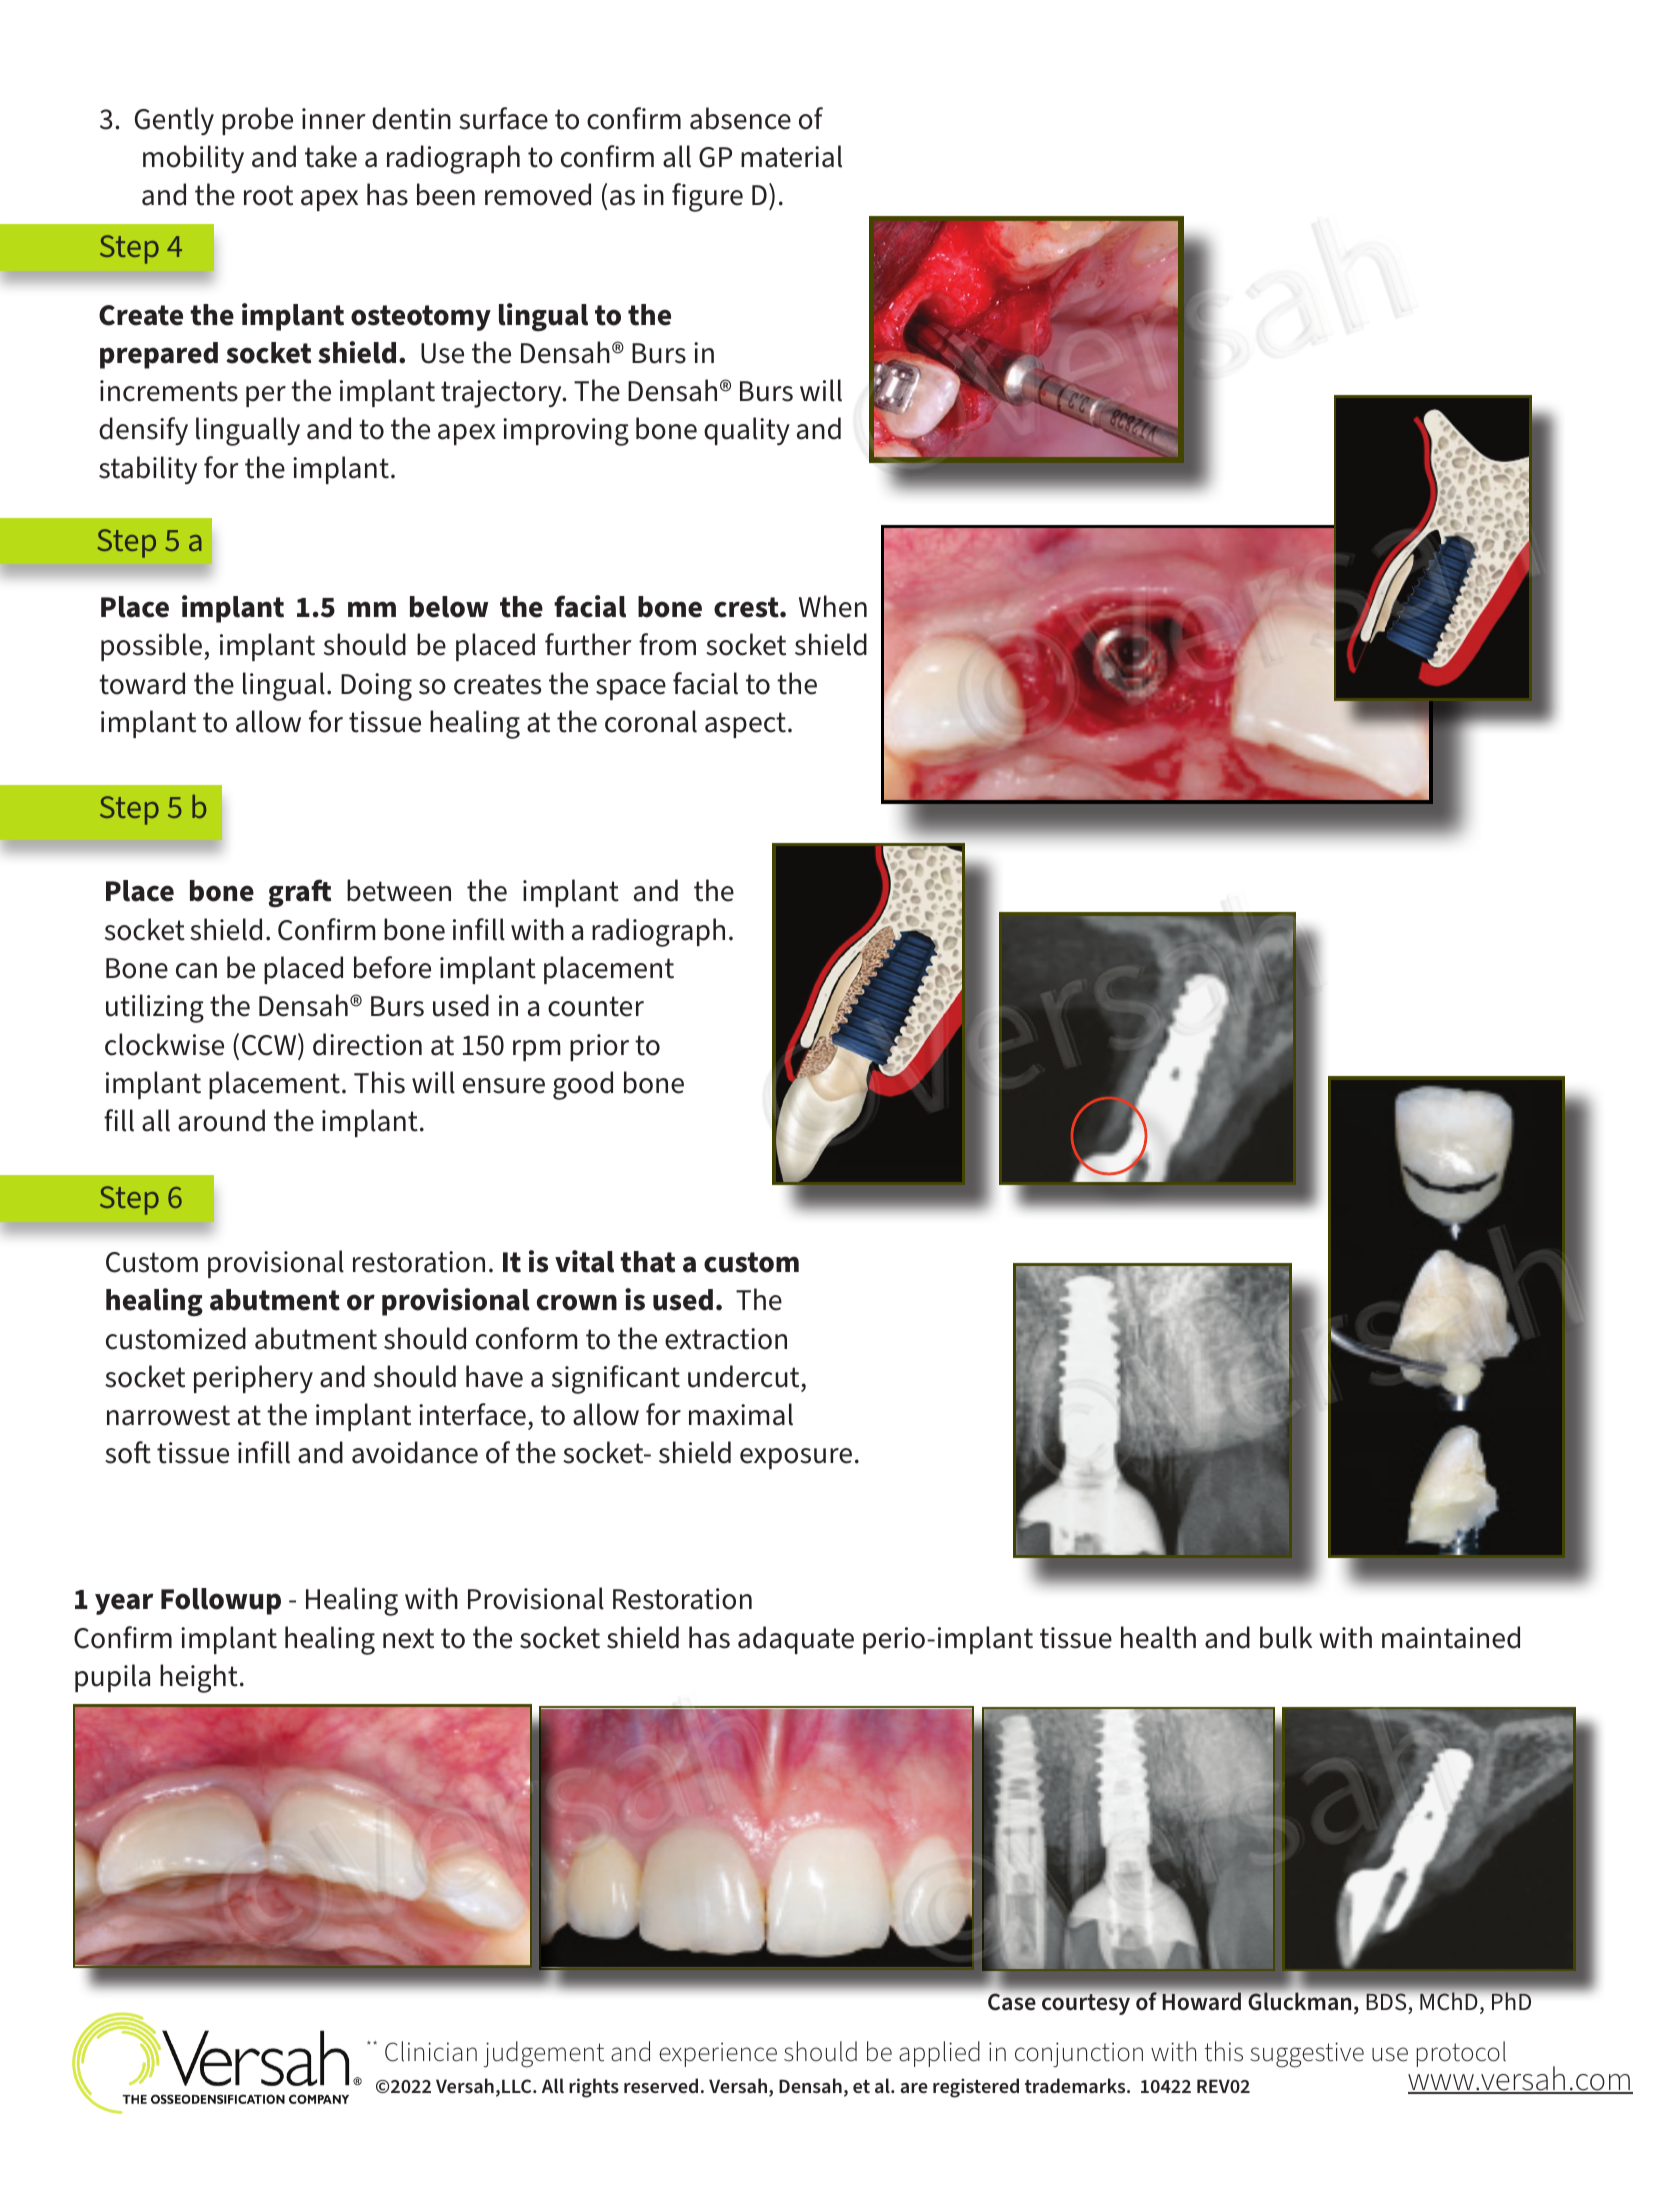 Image resolution: width=1674 pixels, height=2190 pixels. I want to click on Clinician, so click(431, 2051).
